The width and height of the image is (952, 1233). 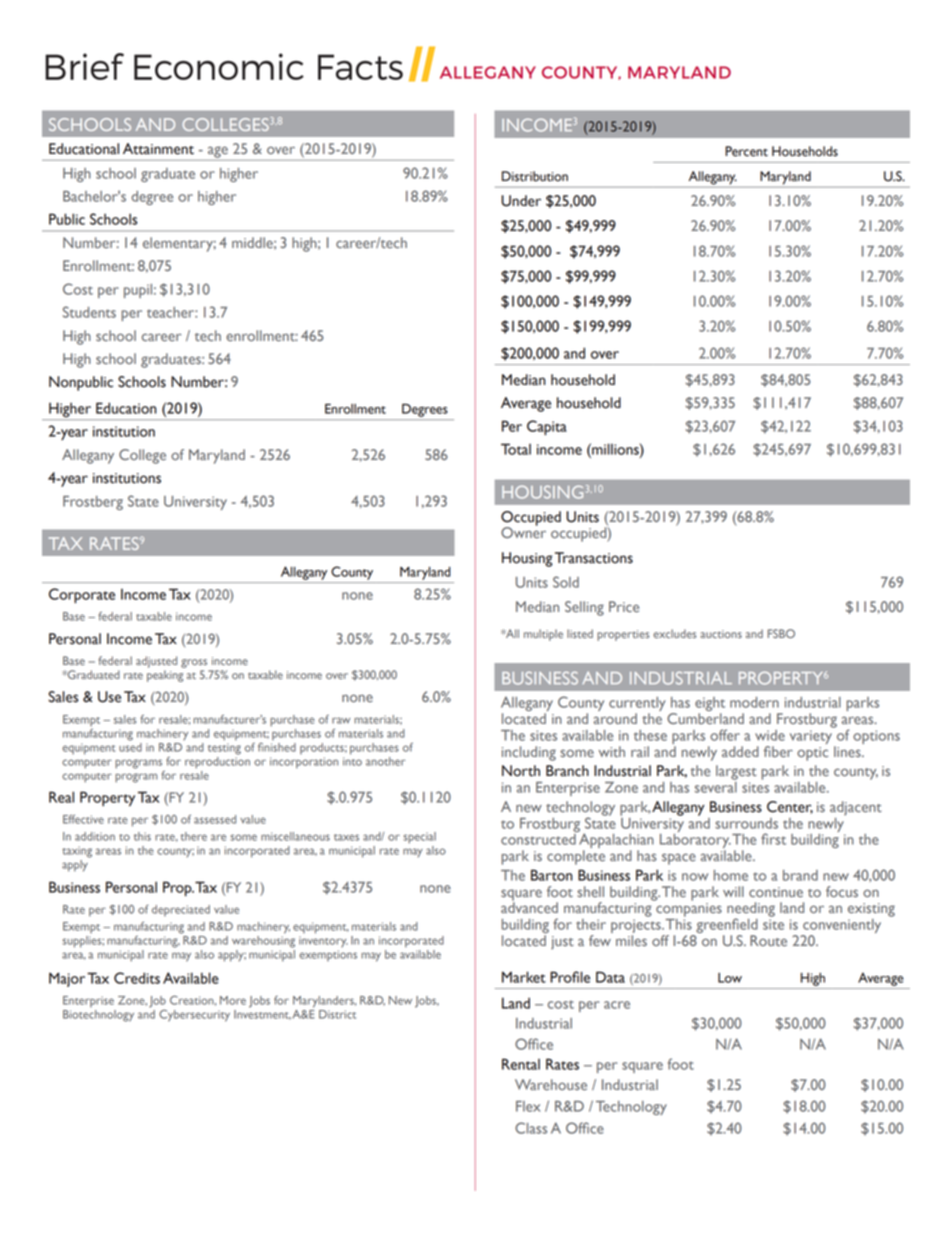 What do you see at coordinates (721, 634) in the image?
I see `auctions` at bounding box center [721, 634].
